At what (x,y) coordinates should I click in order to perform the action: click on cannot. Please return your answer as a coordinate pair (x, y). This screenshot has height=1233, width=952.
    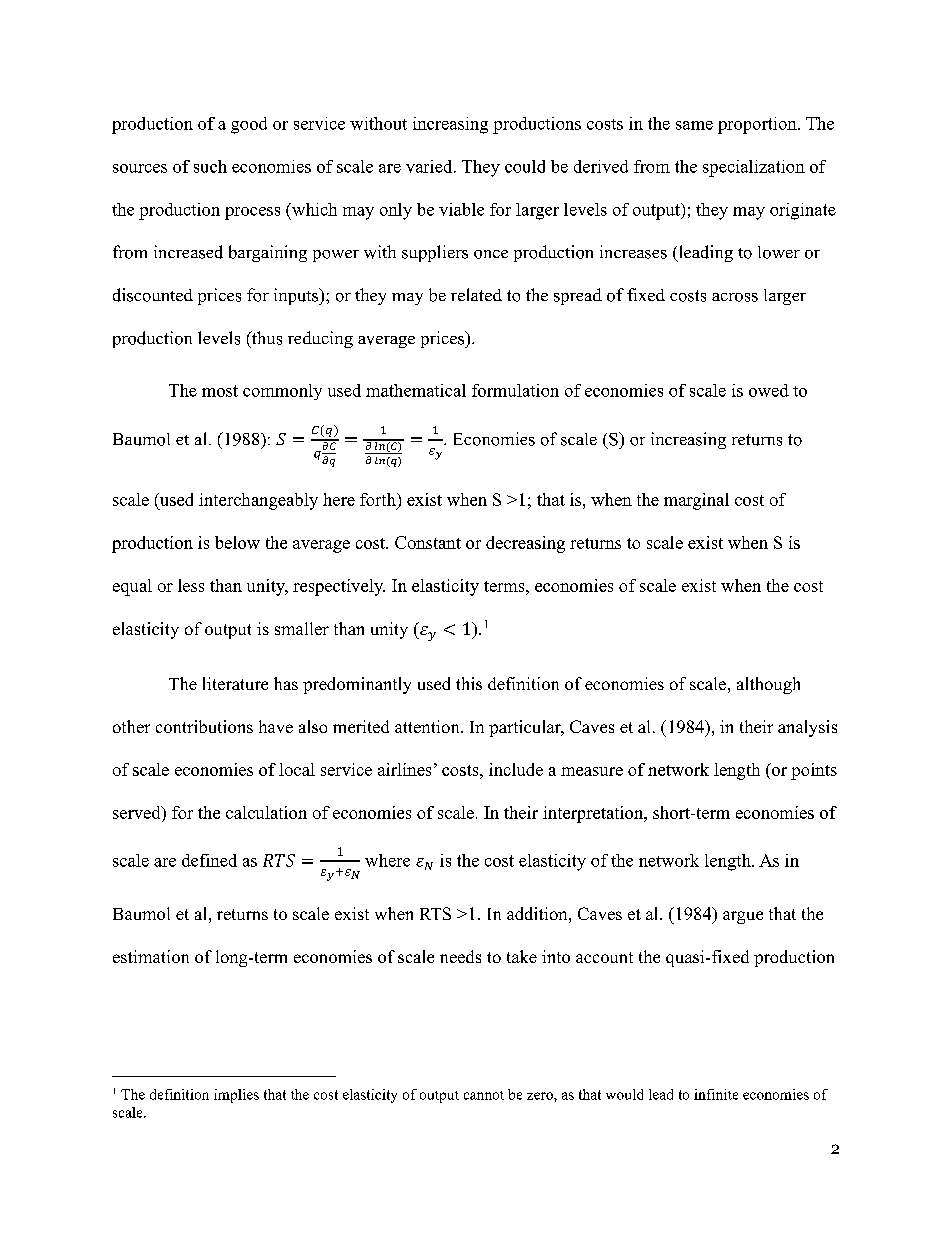
    Looking at the image, I should click on (484, 1095).
